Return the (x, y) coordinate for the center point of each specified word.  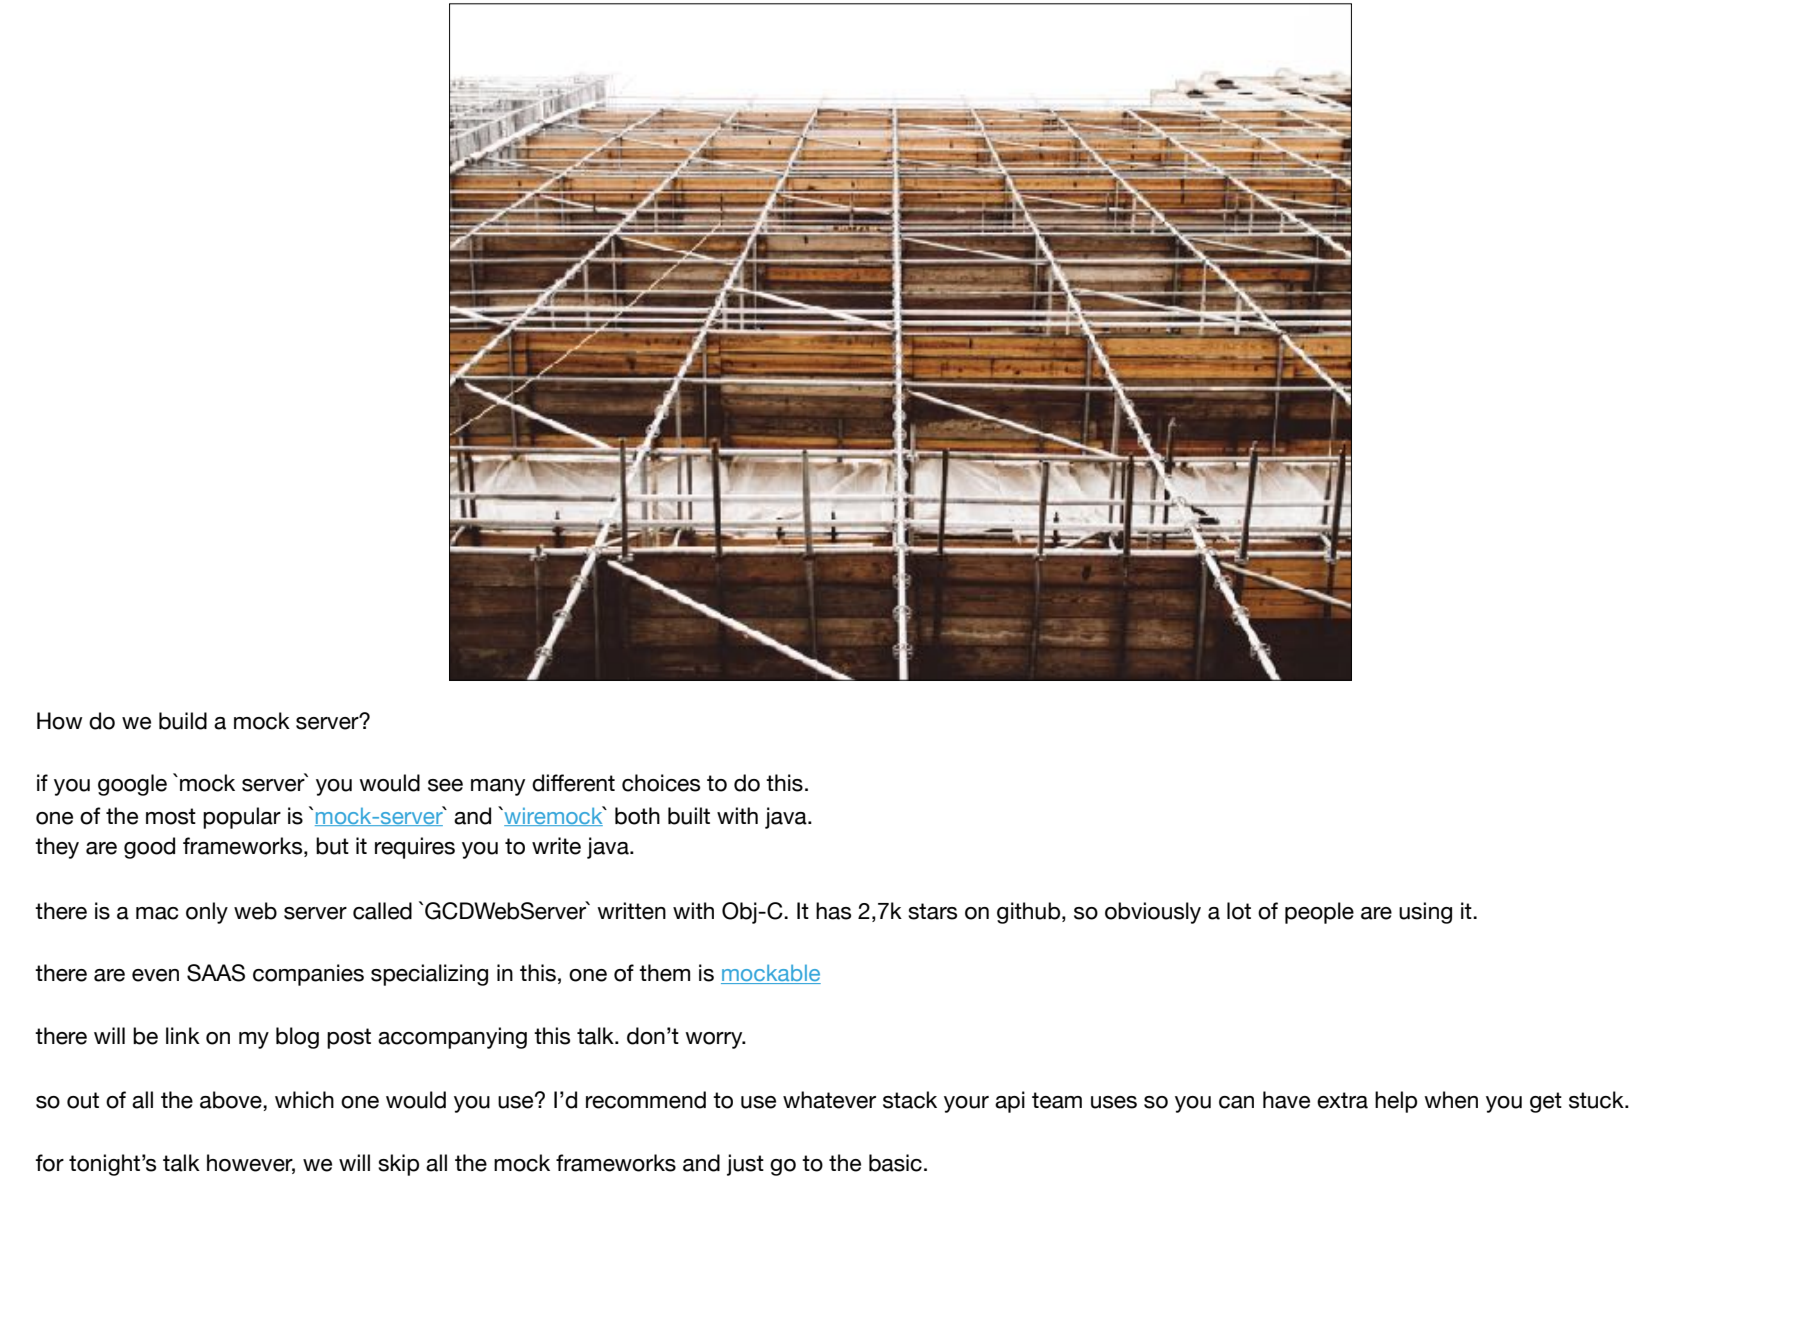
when (1451, 1100)
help (1396, 1102)
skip (398, 1165)
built (689, 816)
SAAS (216, 973)
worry (715, 1040)
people (1319, 913)
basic (895, 1163)
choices (661, 783)
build (183, 721)
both (637, 816)
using (1425, 913)
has (833, 911)
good (149, 848)
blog (297, 1038)
